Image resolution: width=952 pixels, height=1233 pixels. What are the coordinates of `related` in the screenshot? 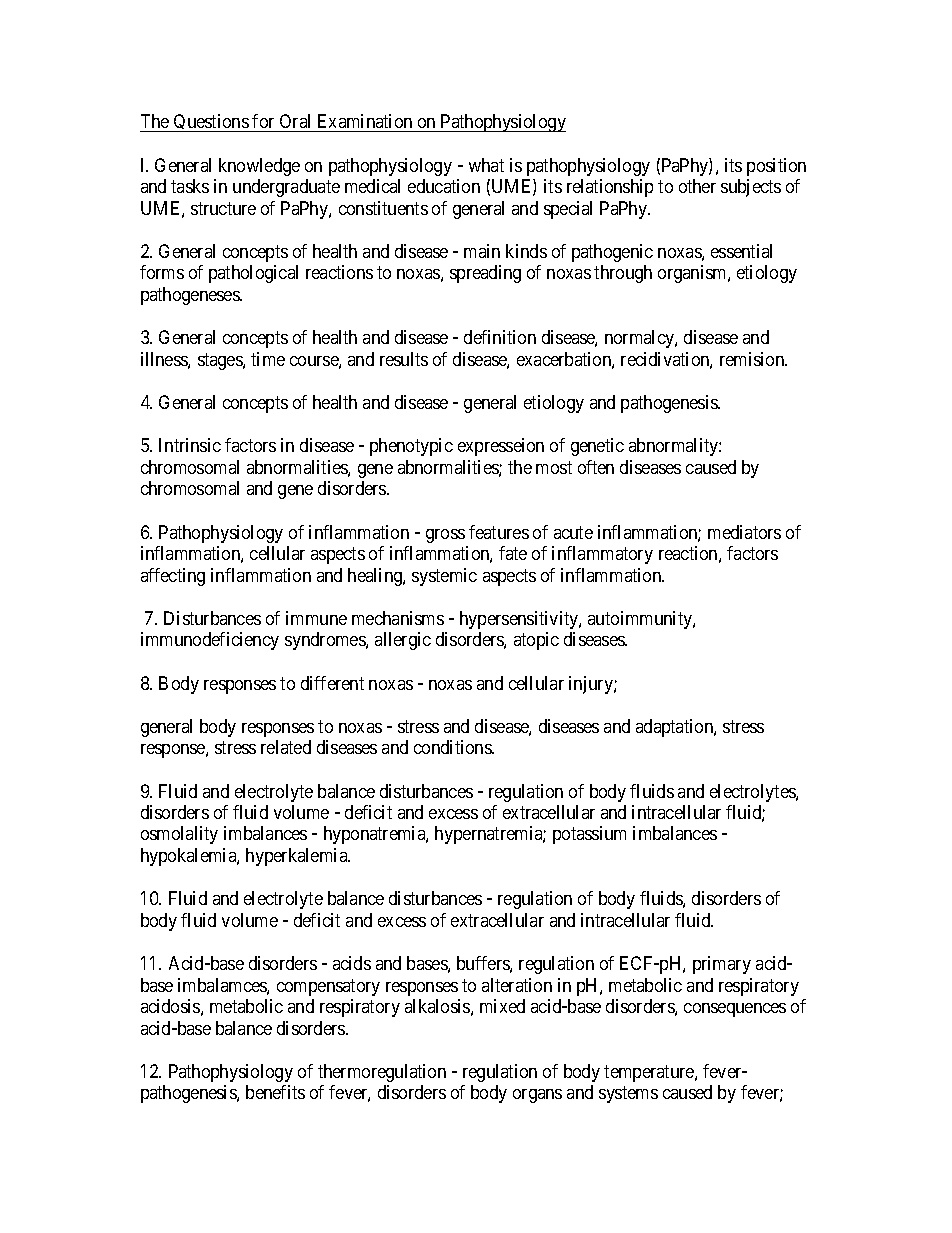 It's located at (286, 747).
